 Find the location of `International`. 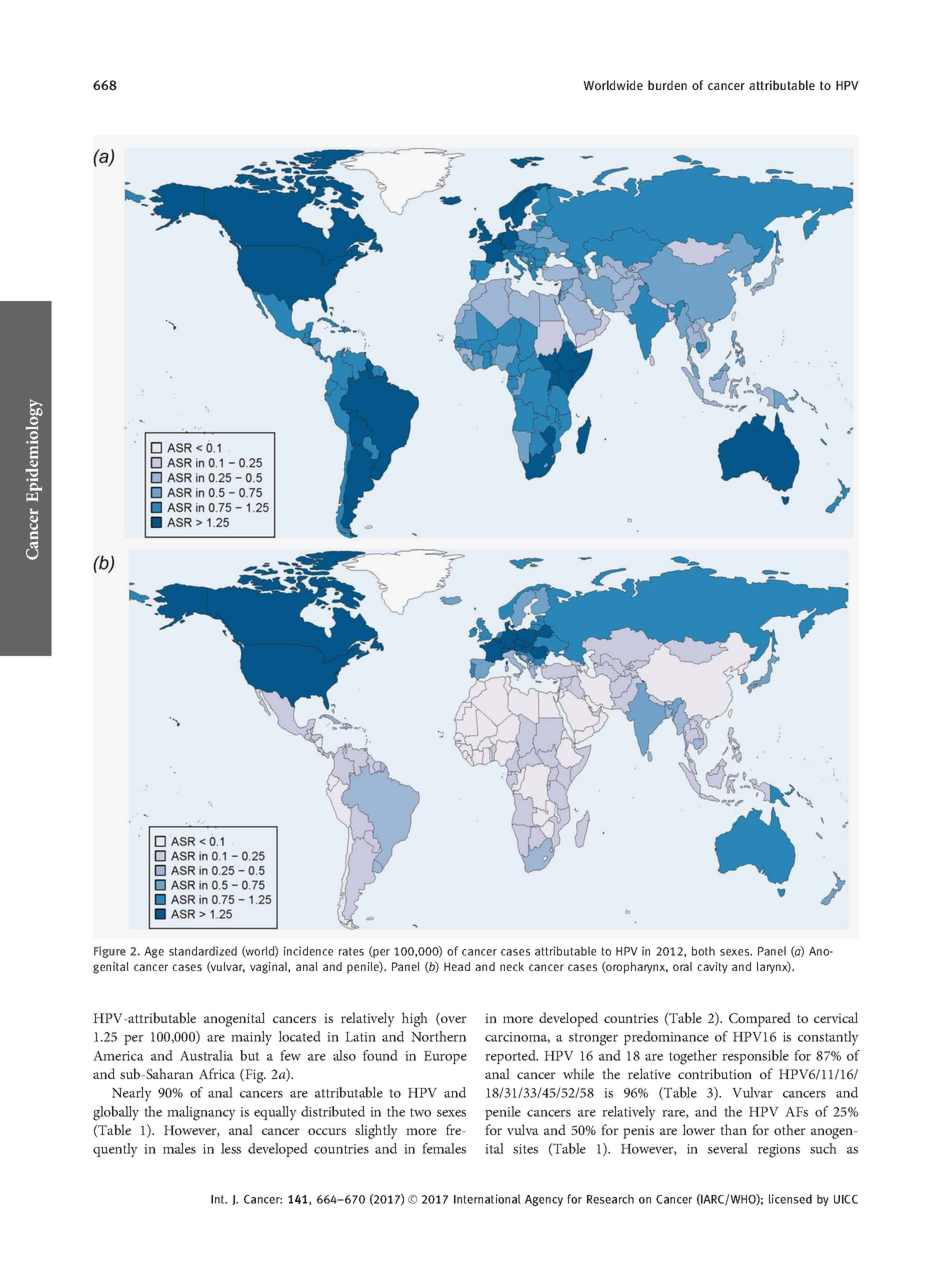

International is located at coordinates (487, 1199).
